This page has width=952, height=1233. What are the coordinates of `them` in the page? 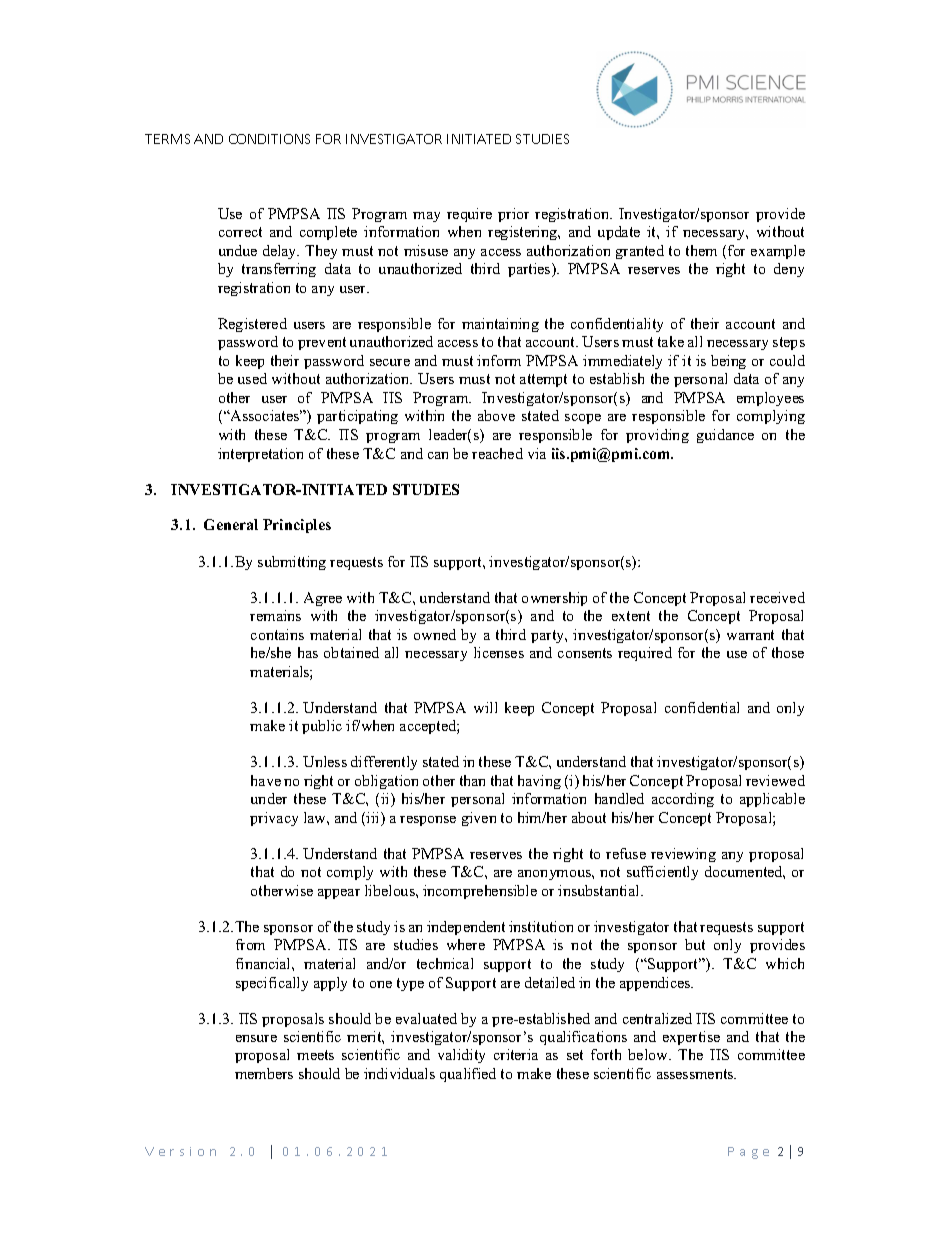 It's located at (701, 250).
